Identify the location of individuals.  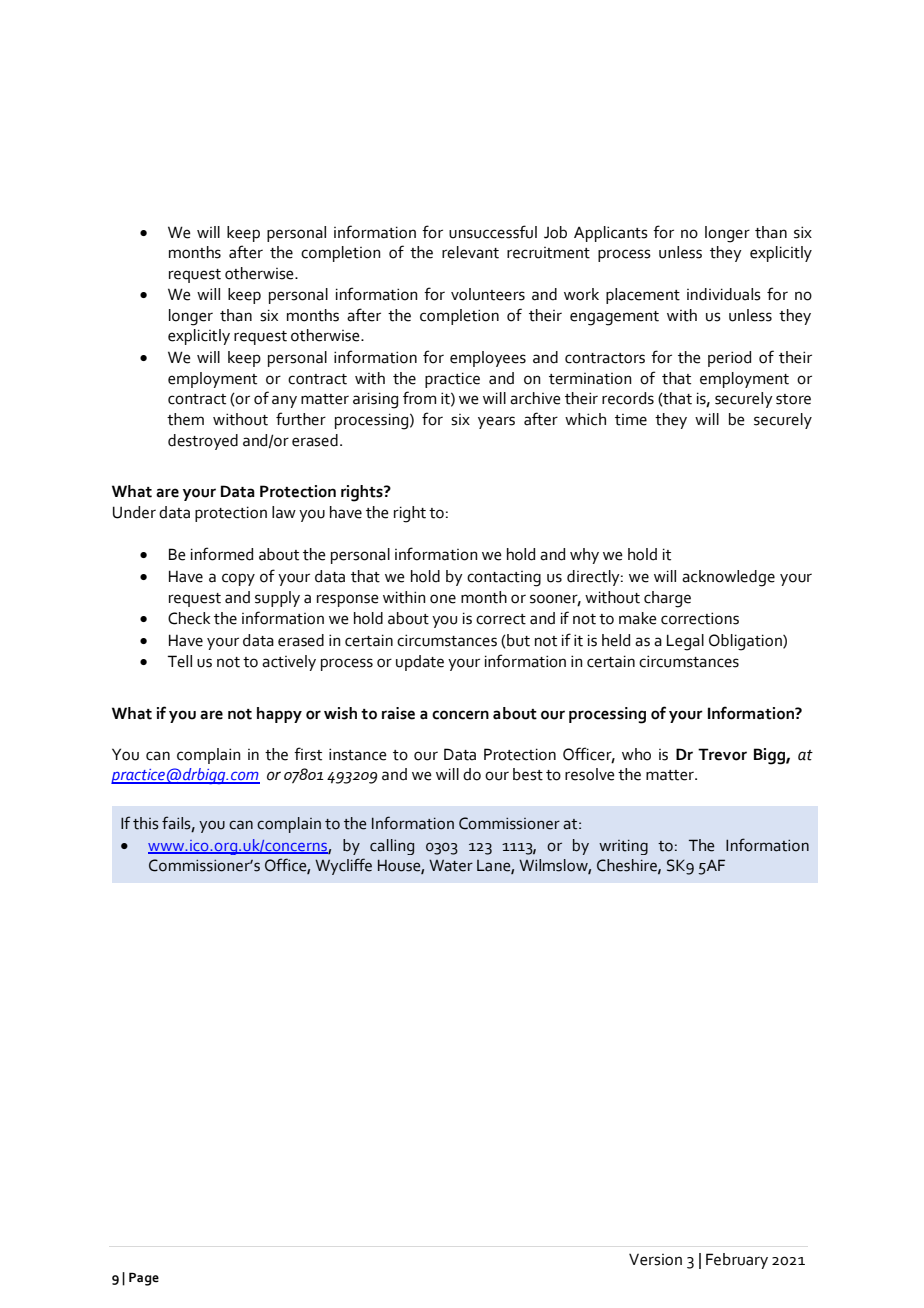
(724, 294).
